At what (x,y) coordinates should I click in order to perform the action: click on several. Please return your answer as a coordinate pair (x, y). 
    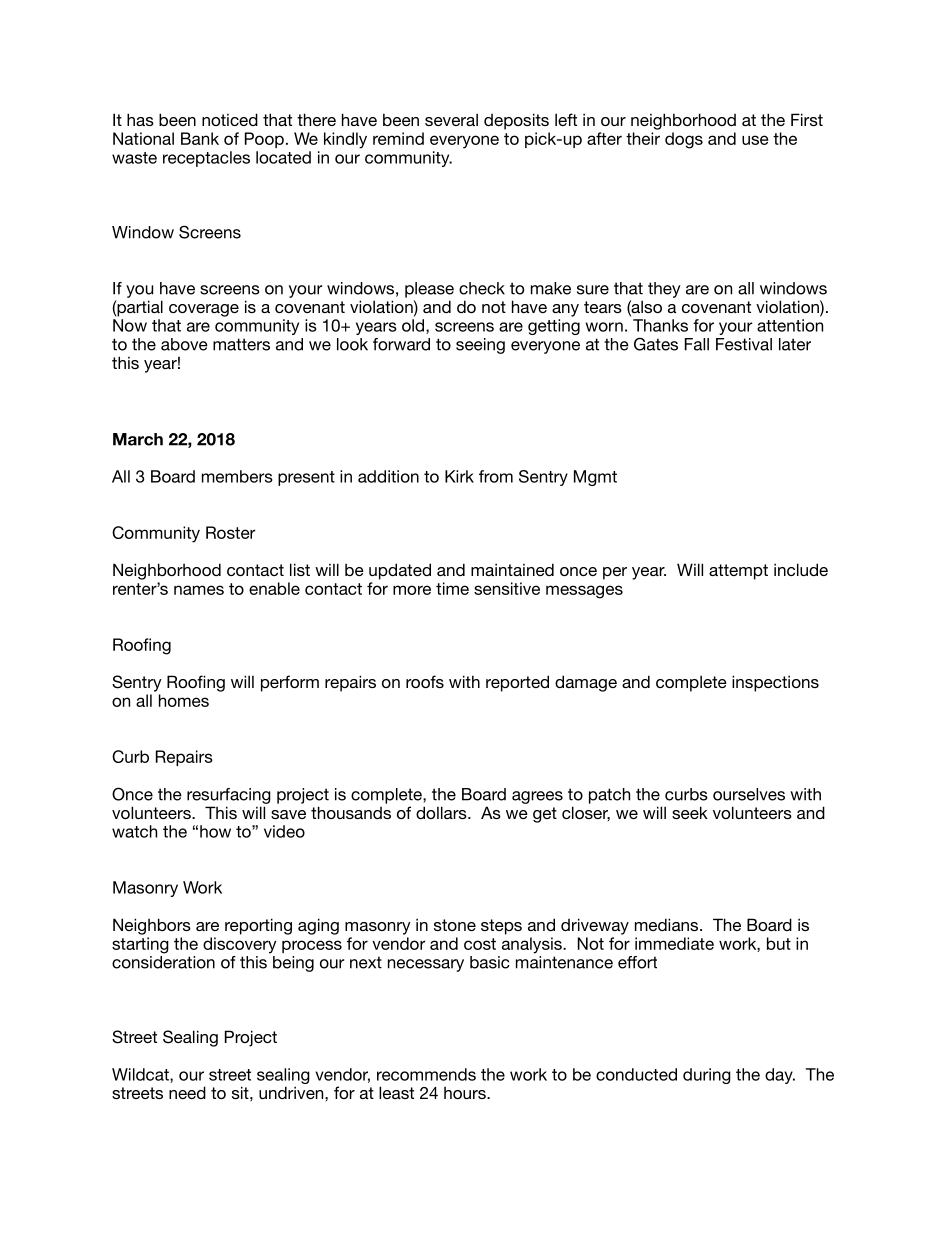
    Looking at the image, I should click on (451, 119).
